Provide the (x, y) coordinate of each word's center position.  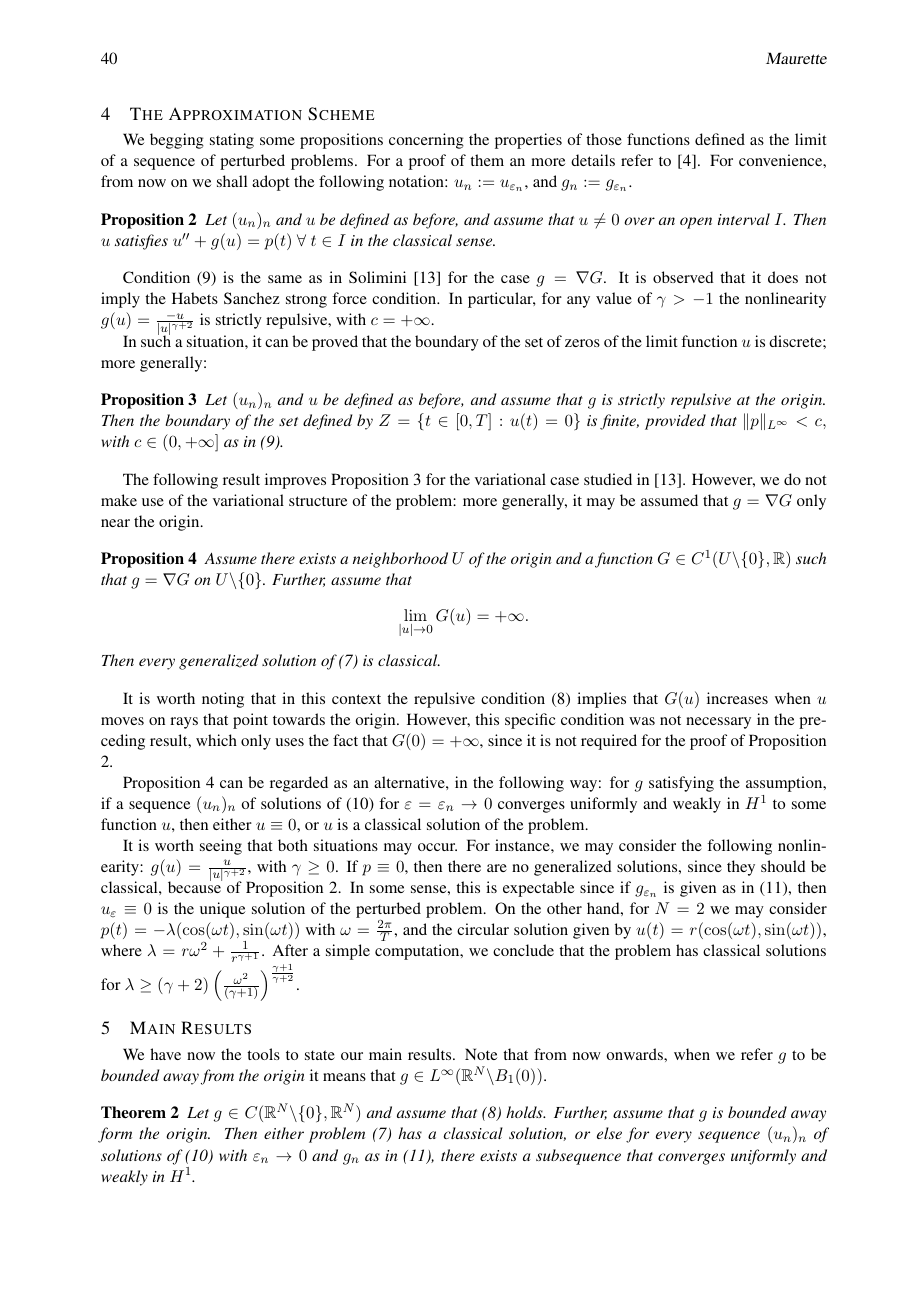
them (487, 160)
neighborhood (400, 560)
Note (481, 1054)
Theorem (133, 1112)
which (216, 740)
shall (232, 181)
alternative (410, 782)
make (119, 500)
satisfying (681, 784)
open (696, 223)
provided (675, 422)
